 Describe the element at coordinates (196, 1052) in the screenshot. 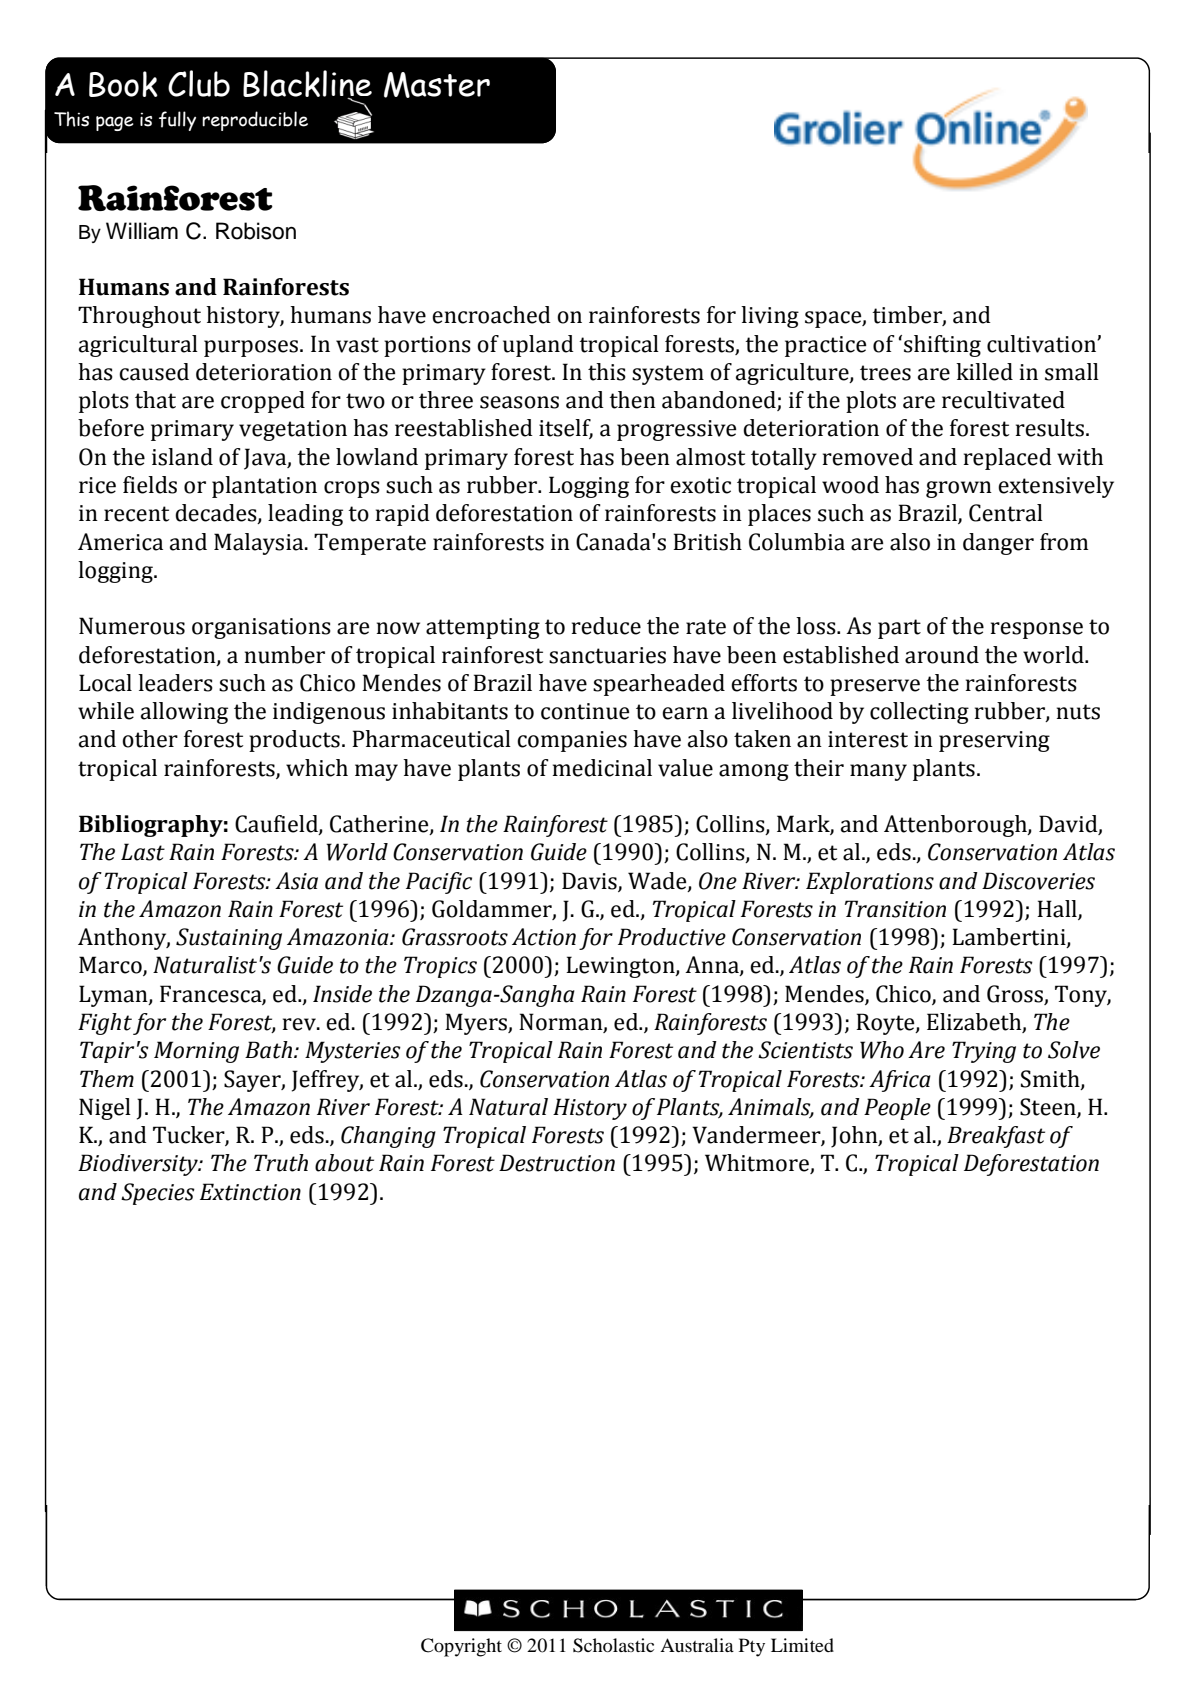

I see `Morning` at that location.
